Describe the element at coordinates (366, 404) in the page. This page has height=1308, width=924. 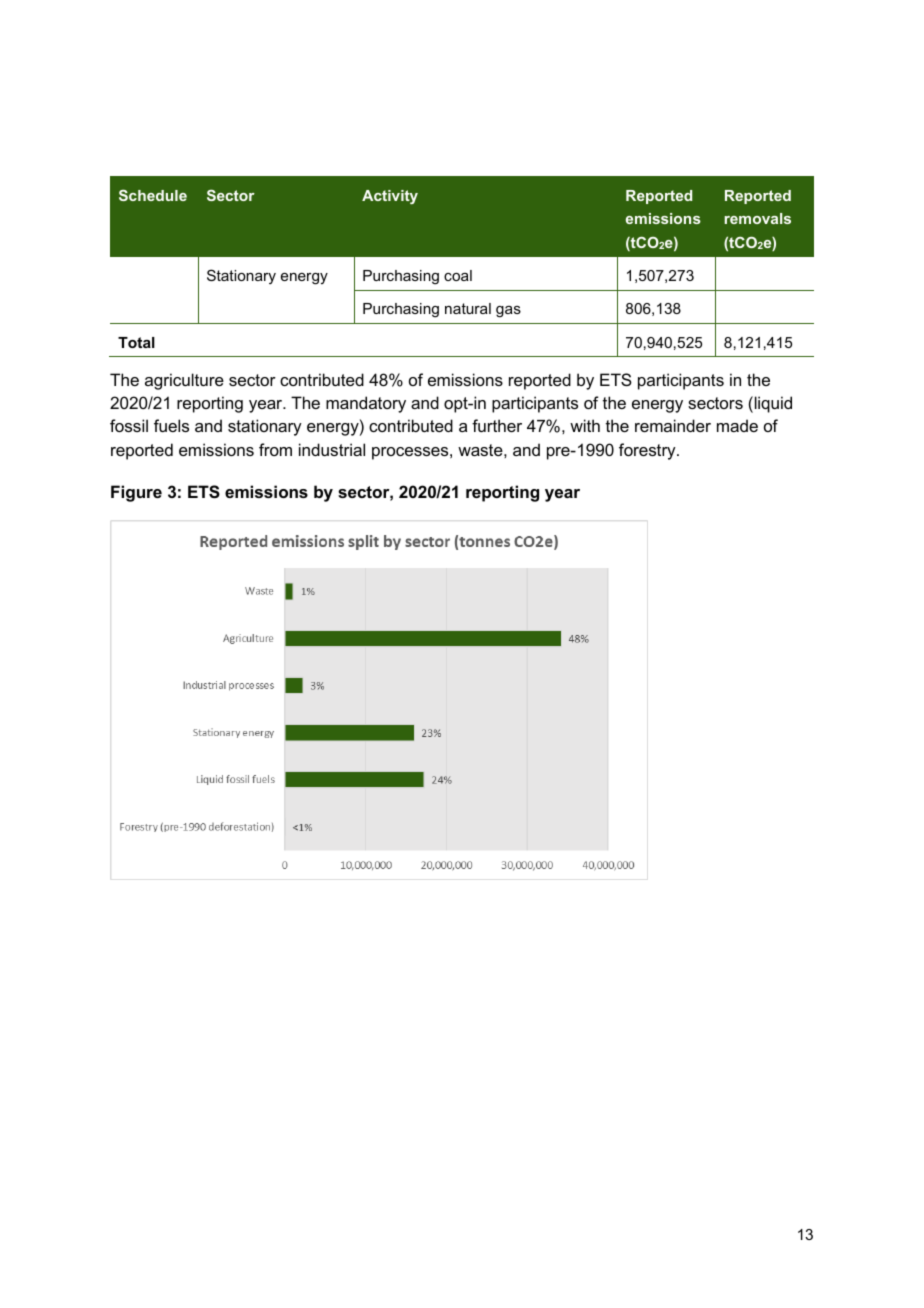
I see `mandatory` at that location.
